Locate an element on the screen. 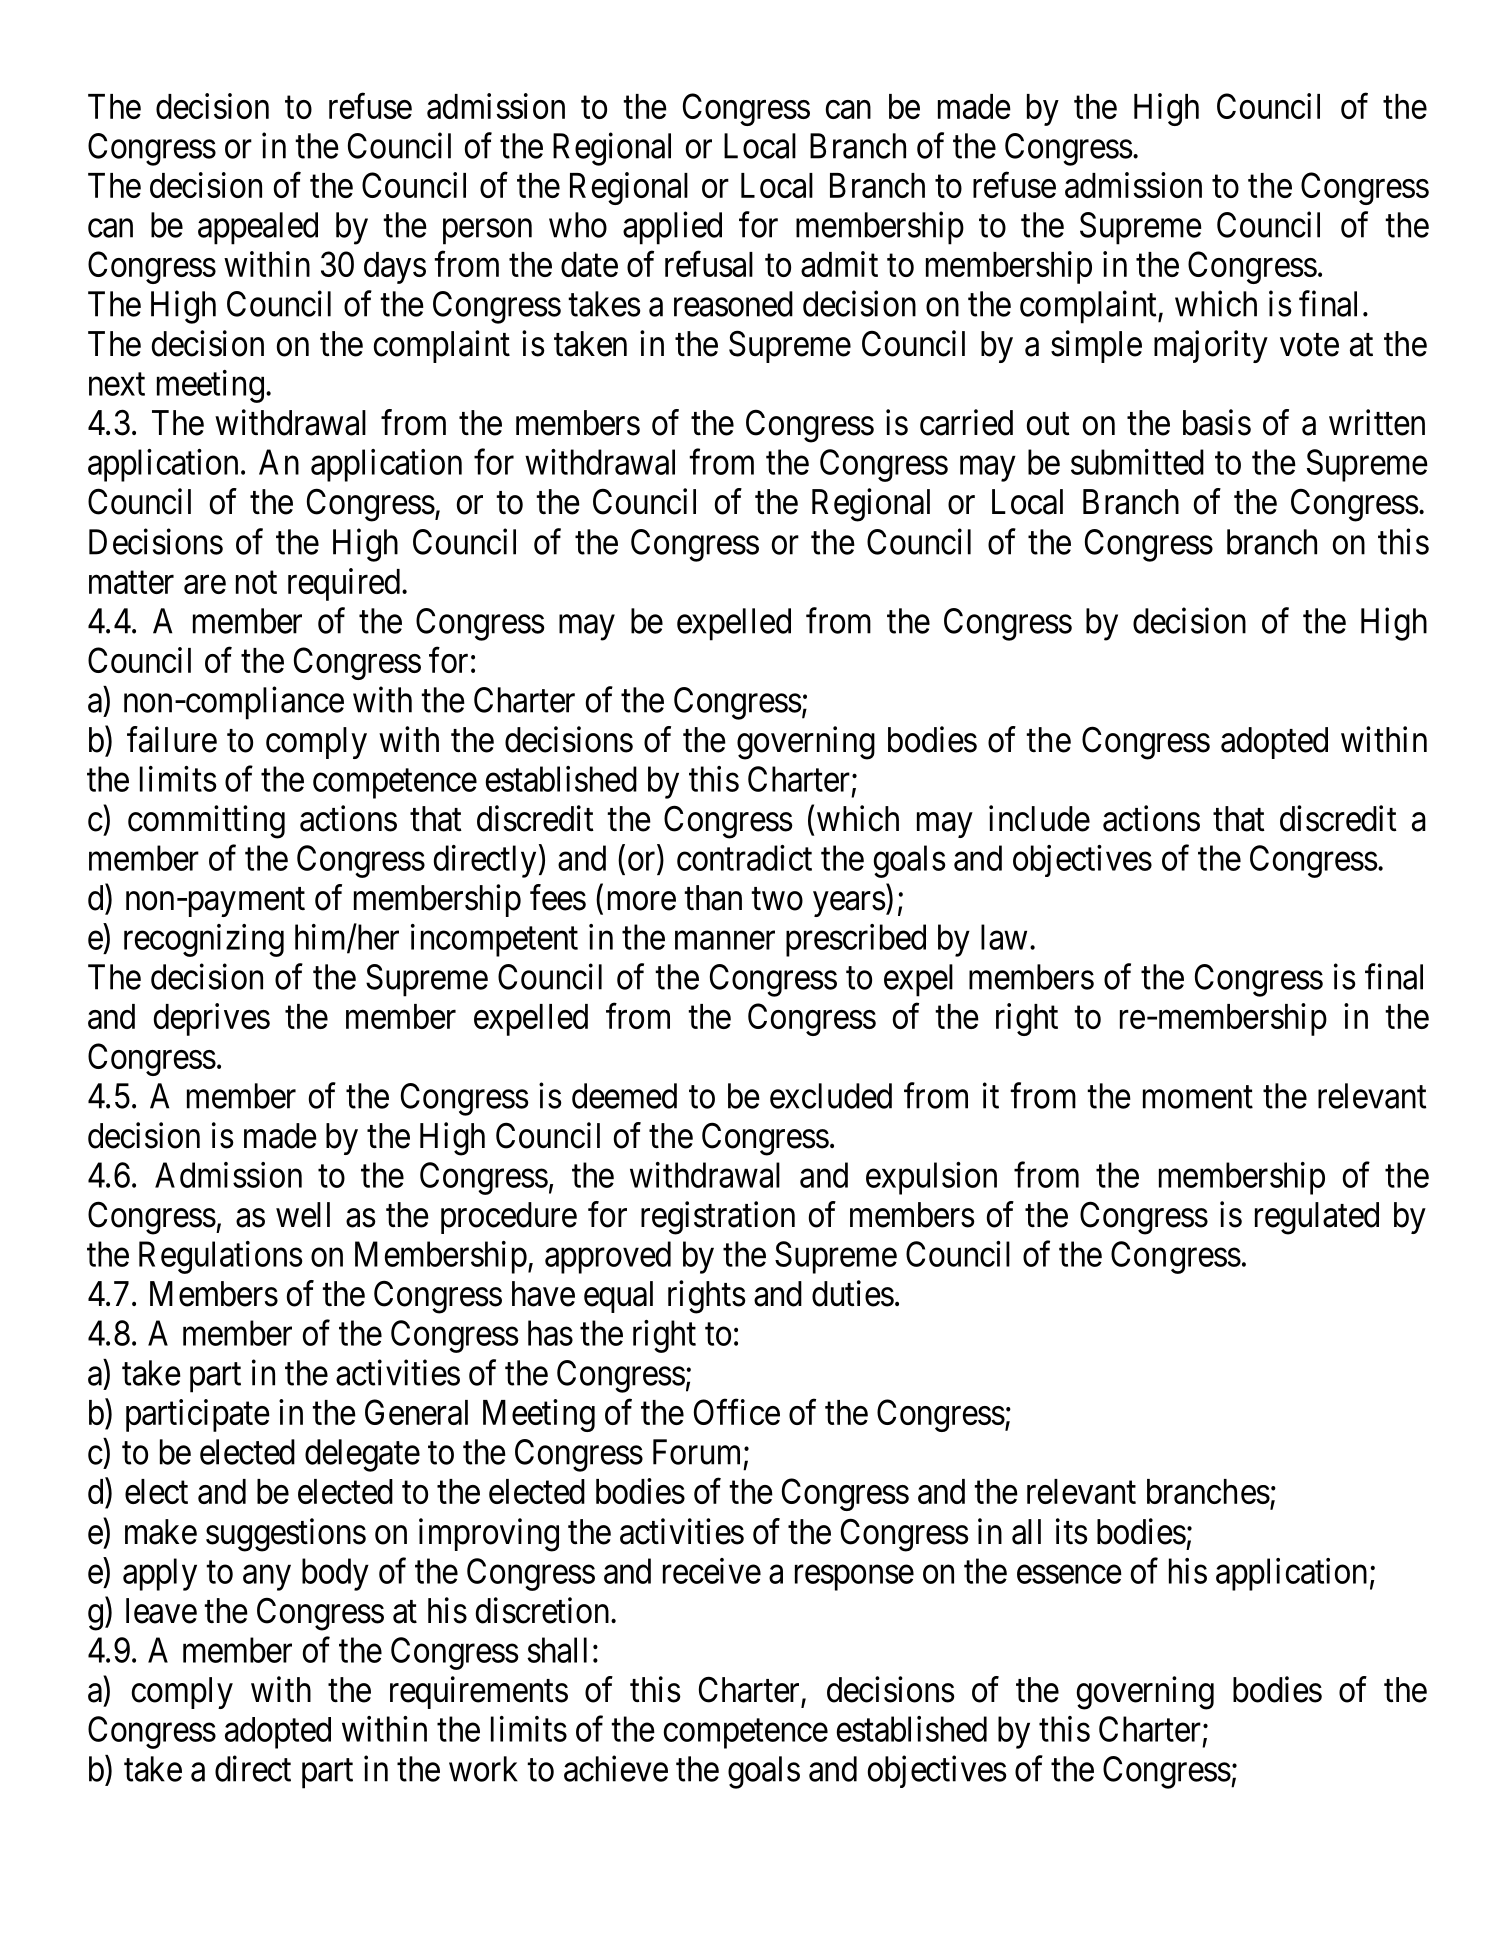  majority is located at coordinates (1211, 346).
